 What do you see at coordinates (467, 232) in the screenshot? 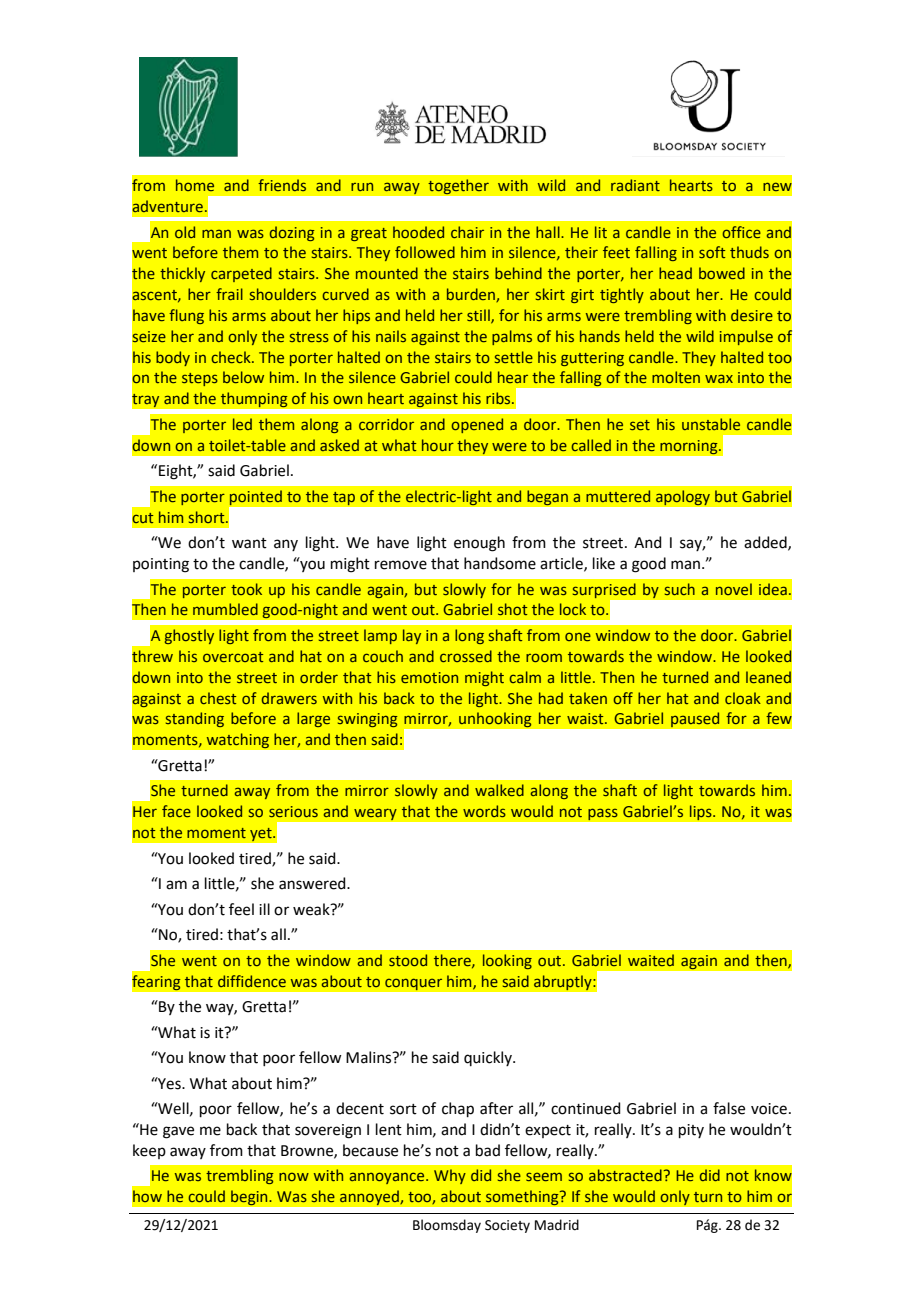
I see `chair` at bounding box center [467, 232].
